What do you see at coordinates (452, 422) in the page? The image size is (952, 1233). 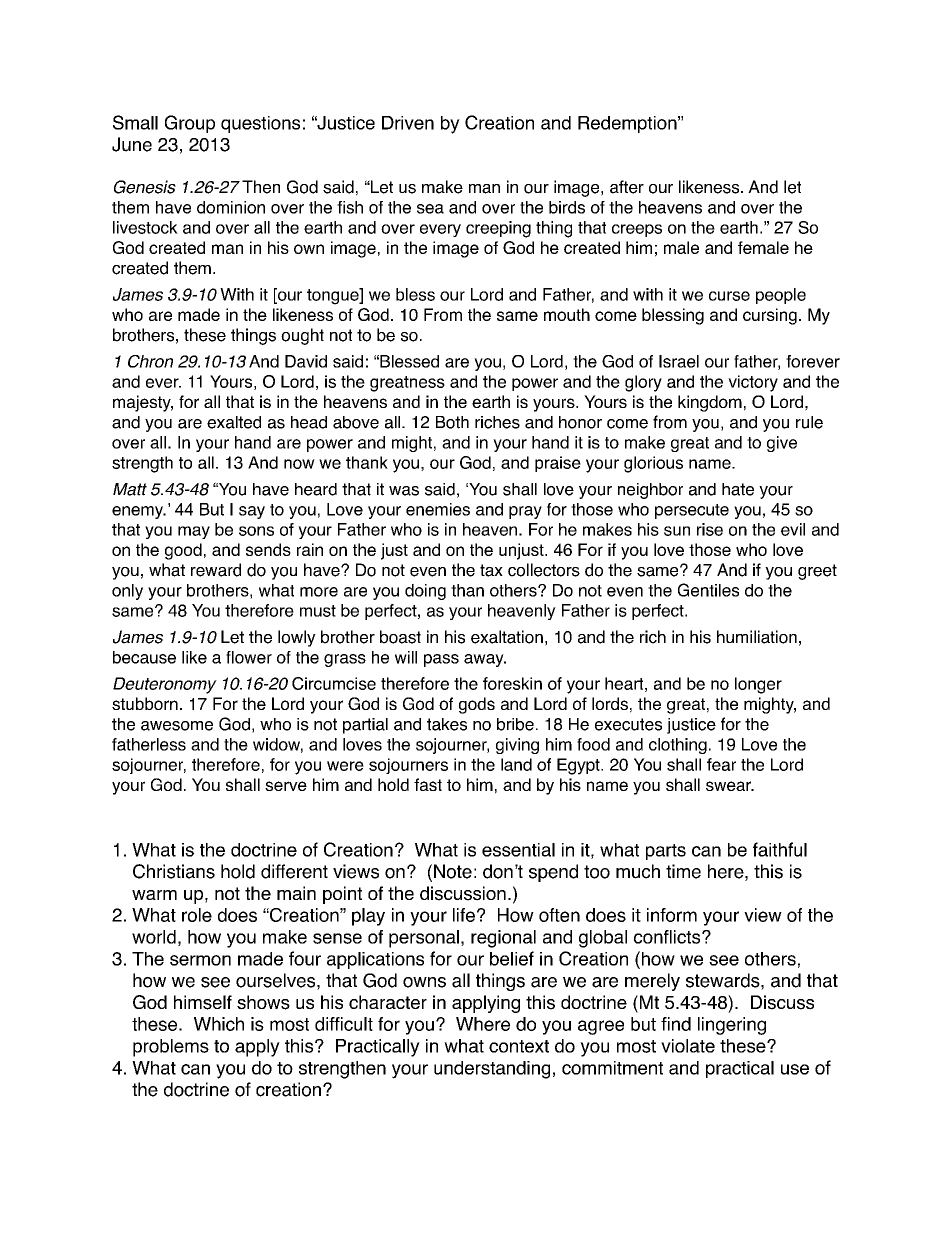 I see `Both` at bounding box center [452, 422].
